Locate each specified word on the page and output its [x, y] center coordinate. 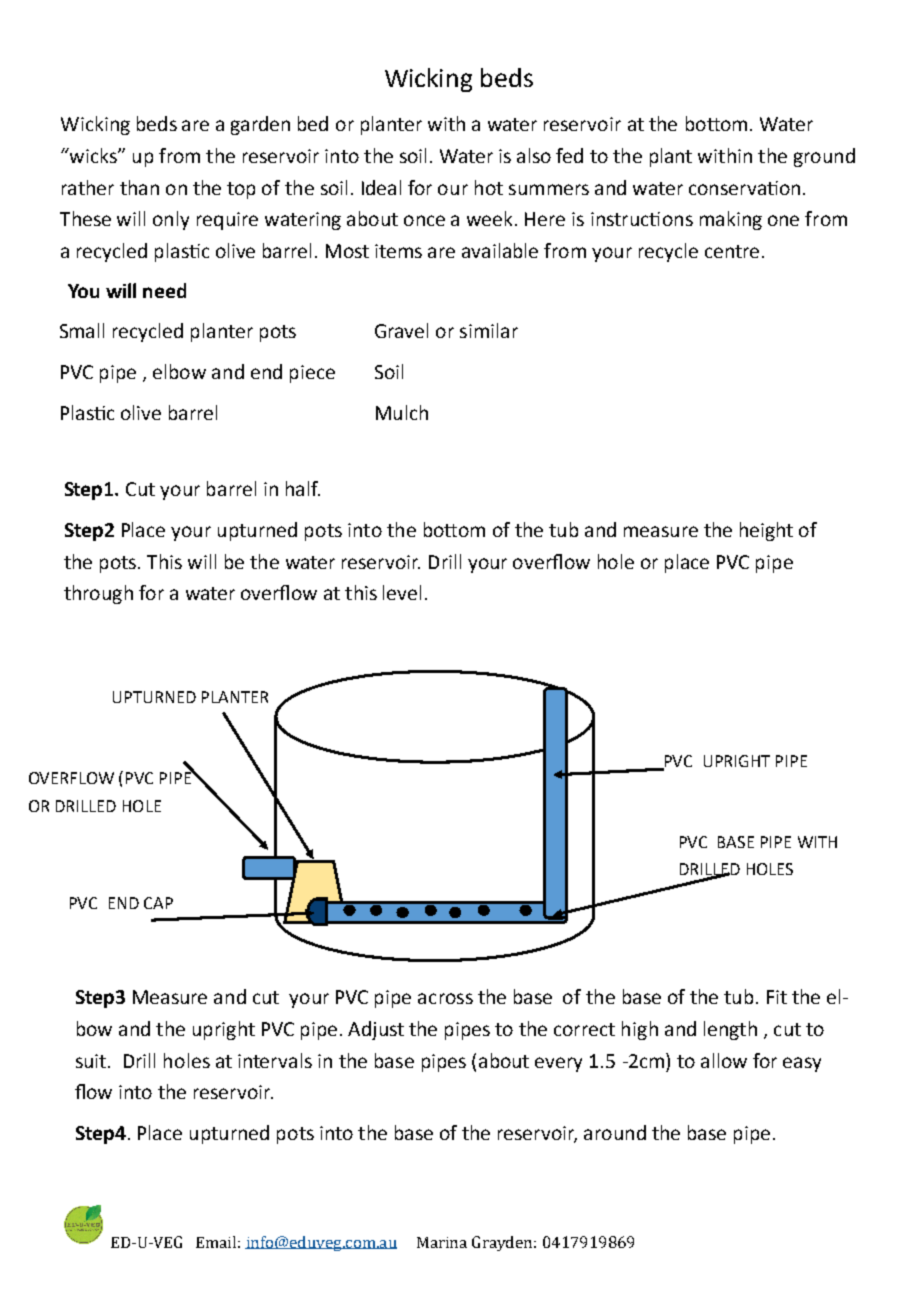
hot [489, 187]
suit [92, 1061]
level [402, 592]
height [766, 531]
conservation [744, 188]
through [98, 594]
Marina [442, 1242]
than [139, 187]
